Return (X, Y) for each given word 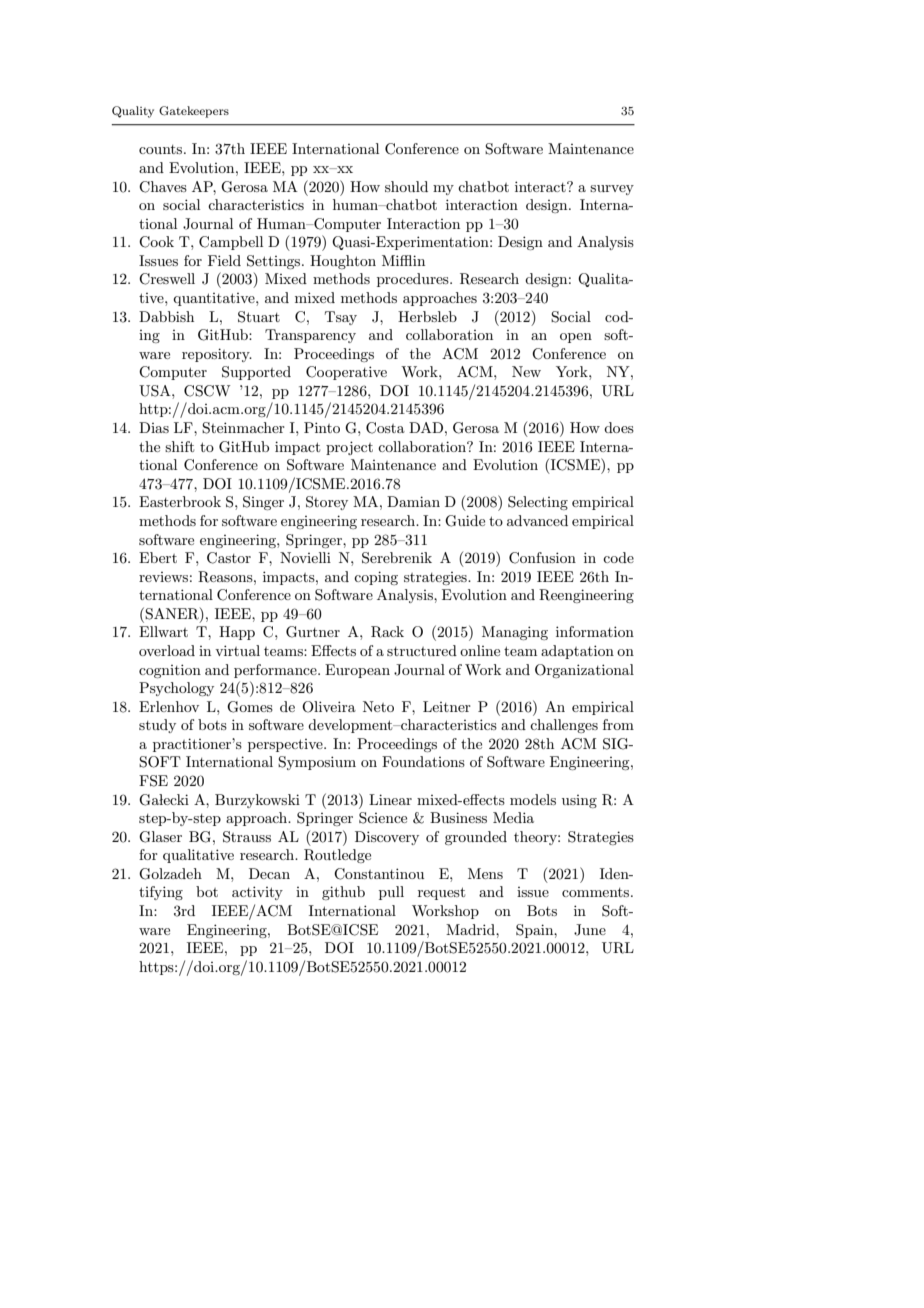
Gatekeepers (194, 112)
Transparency (310, 336)
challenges (564, 726)
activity (257, 893)
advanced (537, 520)
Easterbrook (180, 501)
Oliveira (329, 707)
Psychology (176, 689)
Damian (413, 501)
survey (612, 190)
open (576, 338)
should (406, 186)
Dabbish (166, 316)
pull (391, 893)
